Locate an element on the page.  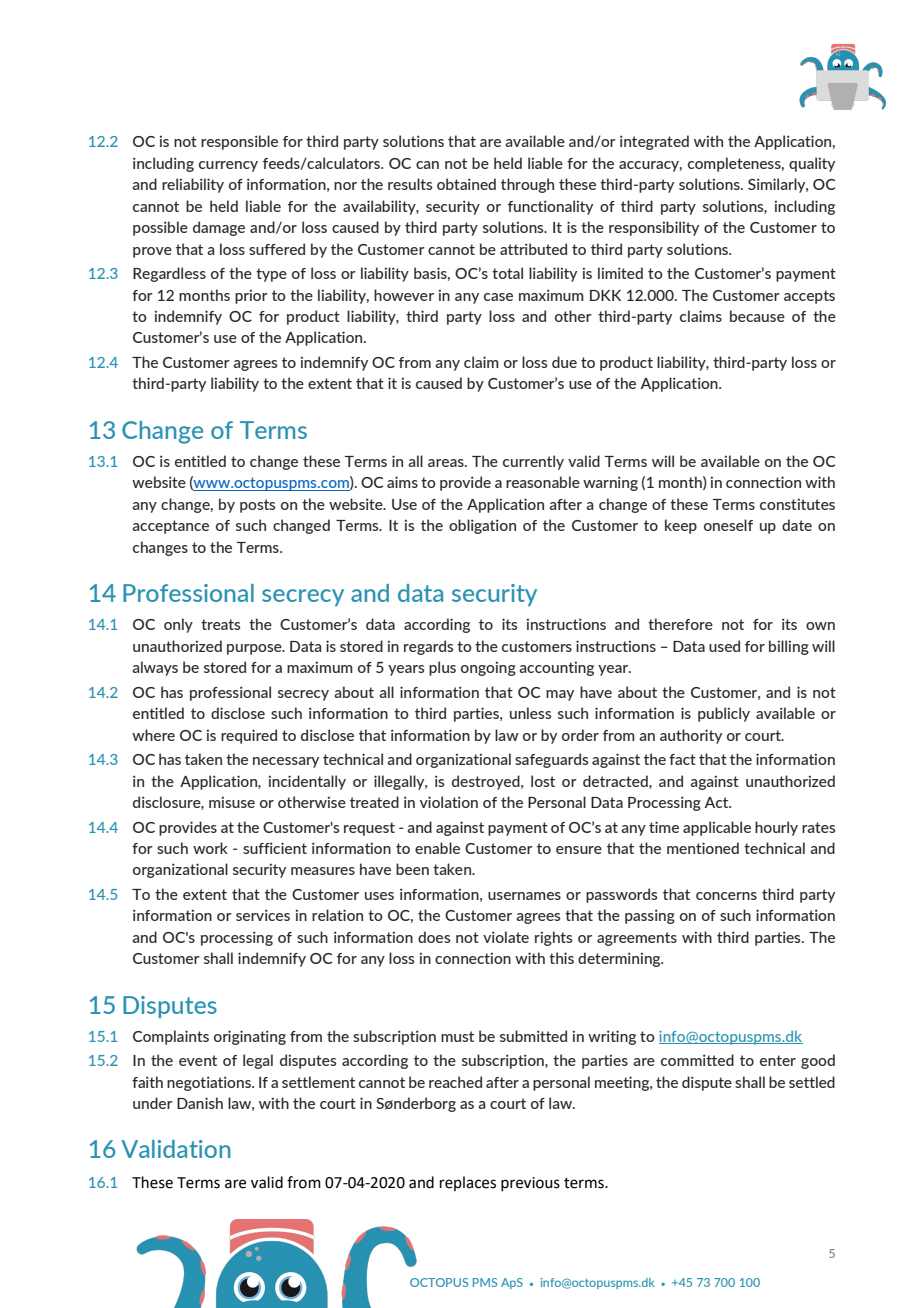
ongoing is located at coordinates (488, 668).
